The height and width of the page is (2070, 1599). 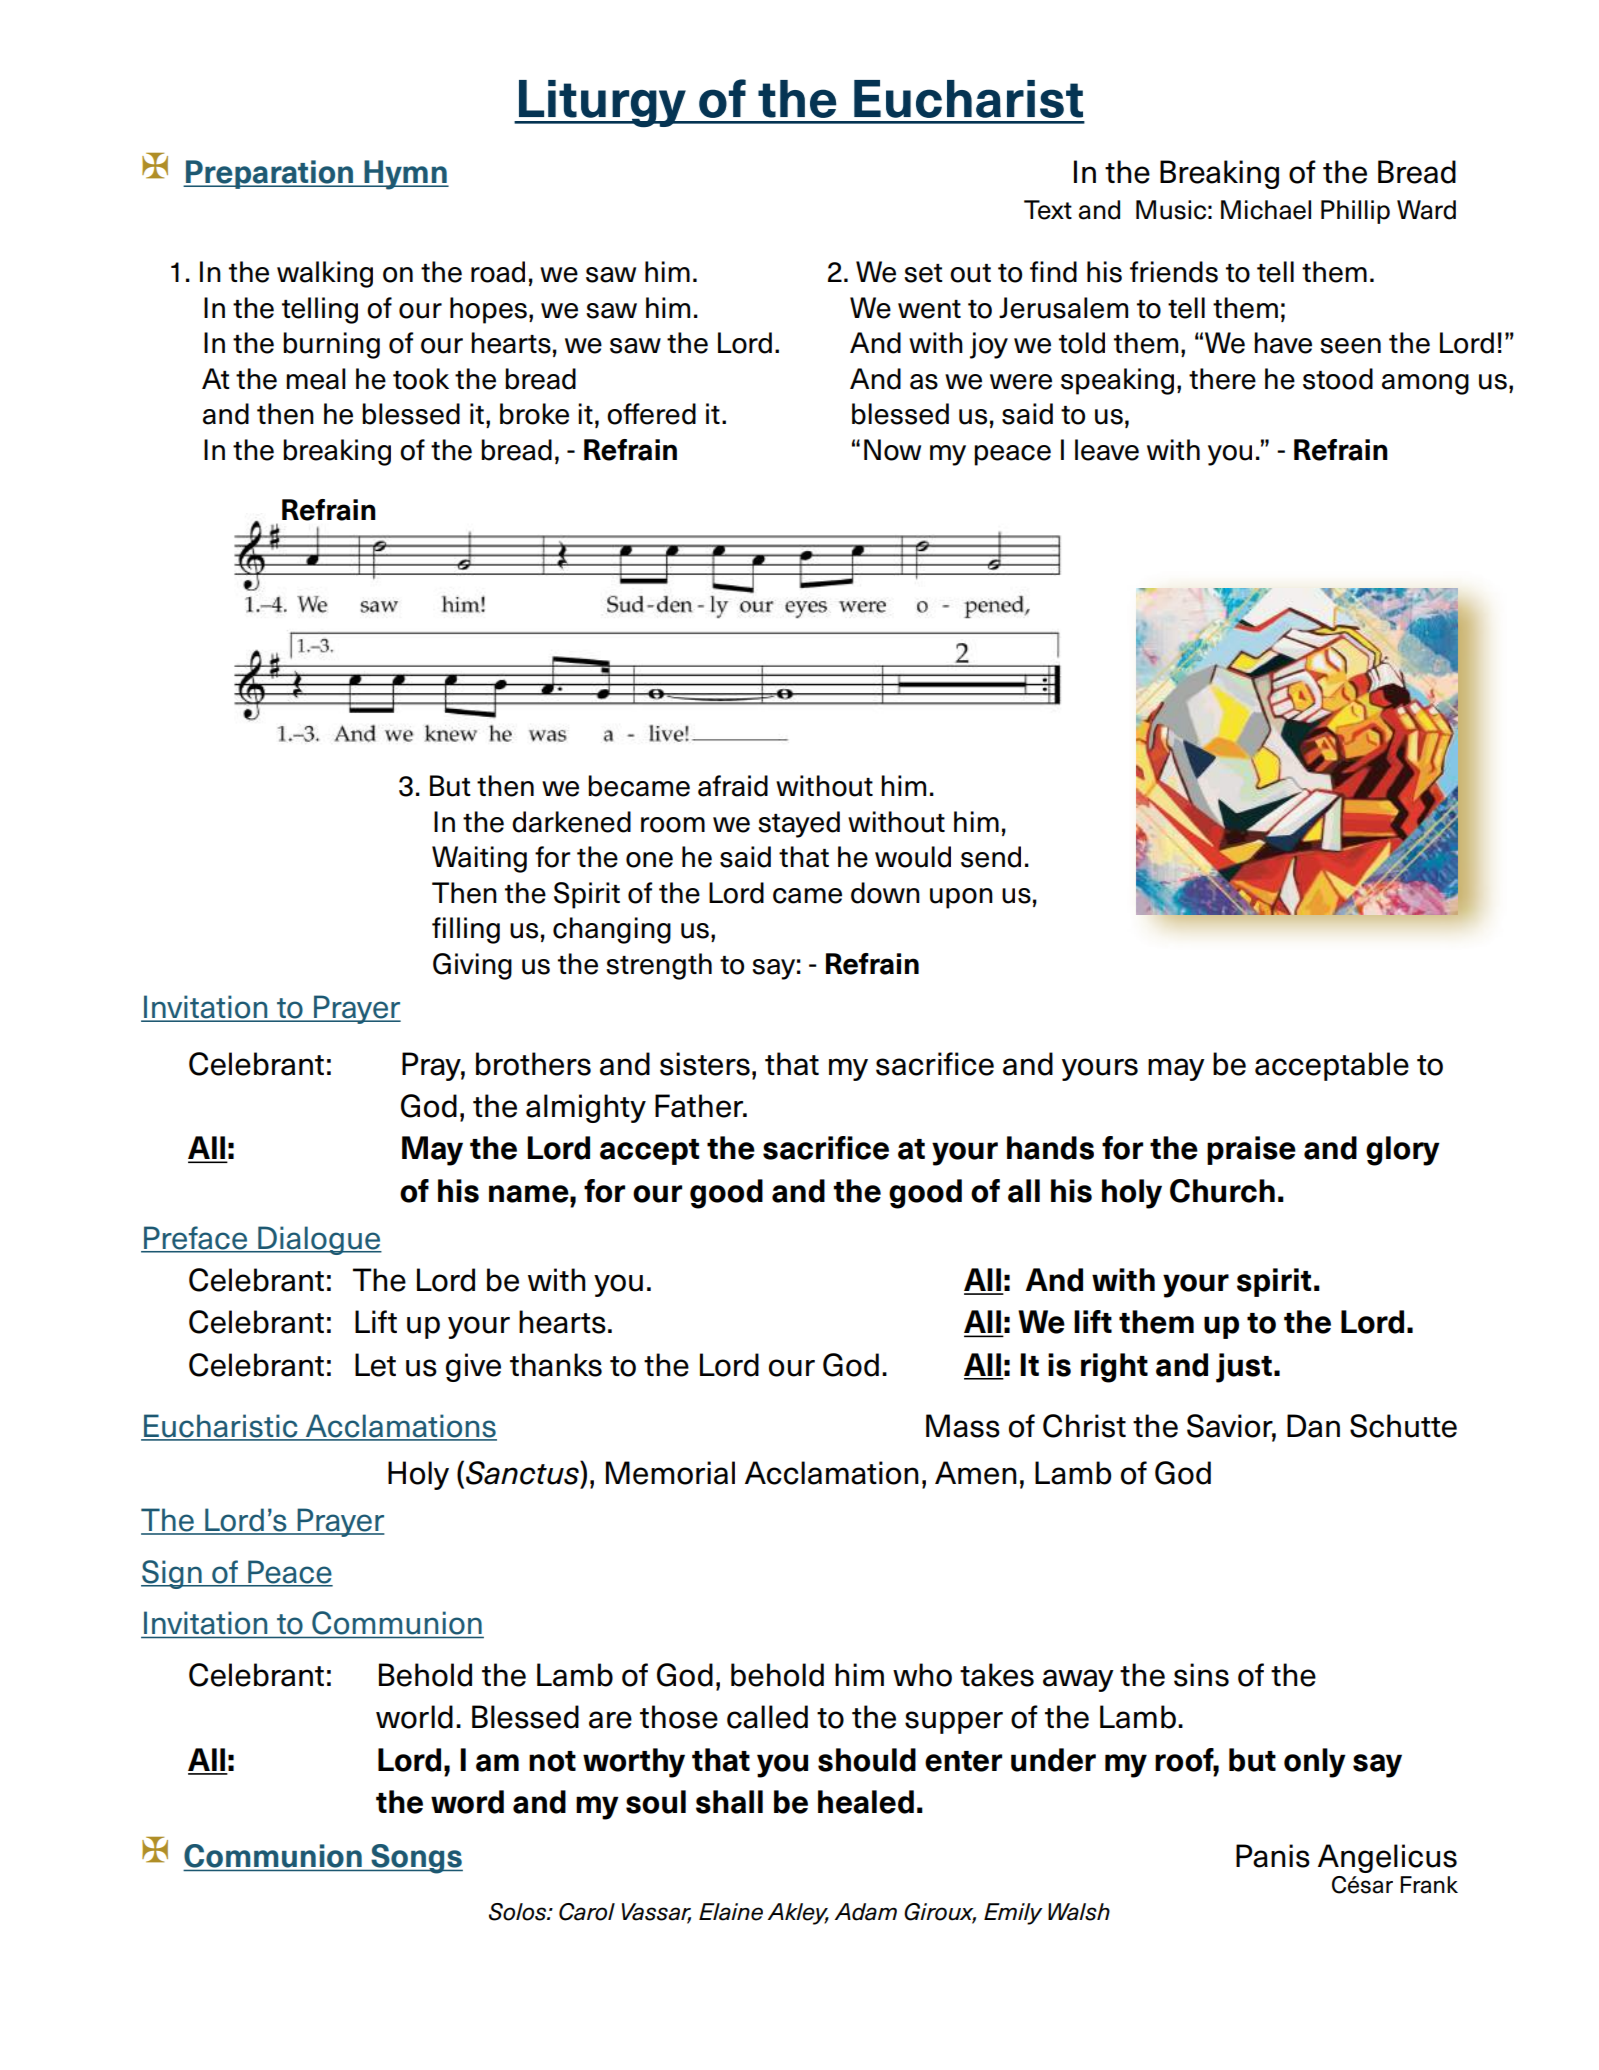 What do you see at coordinates (1244, 1368) in the page?
I see `just` at bounding box center [1244, 1368].
